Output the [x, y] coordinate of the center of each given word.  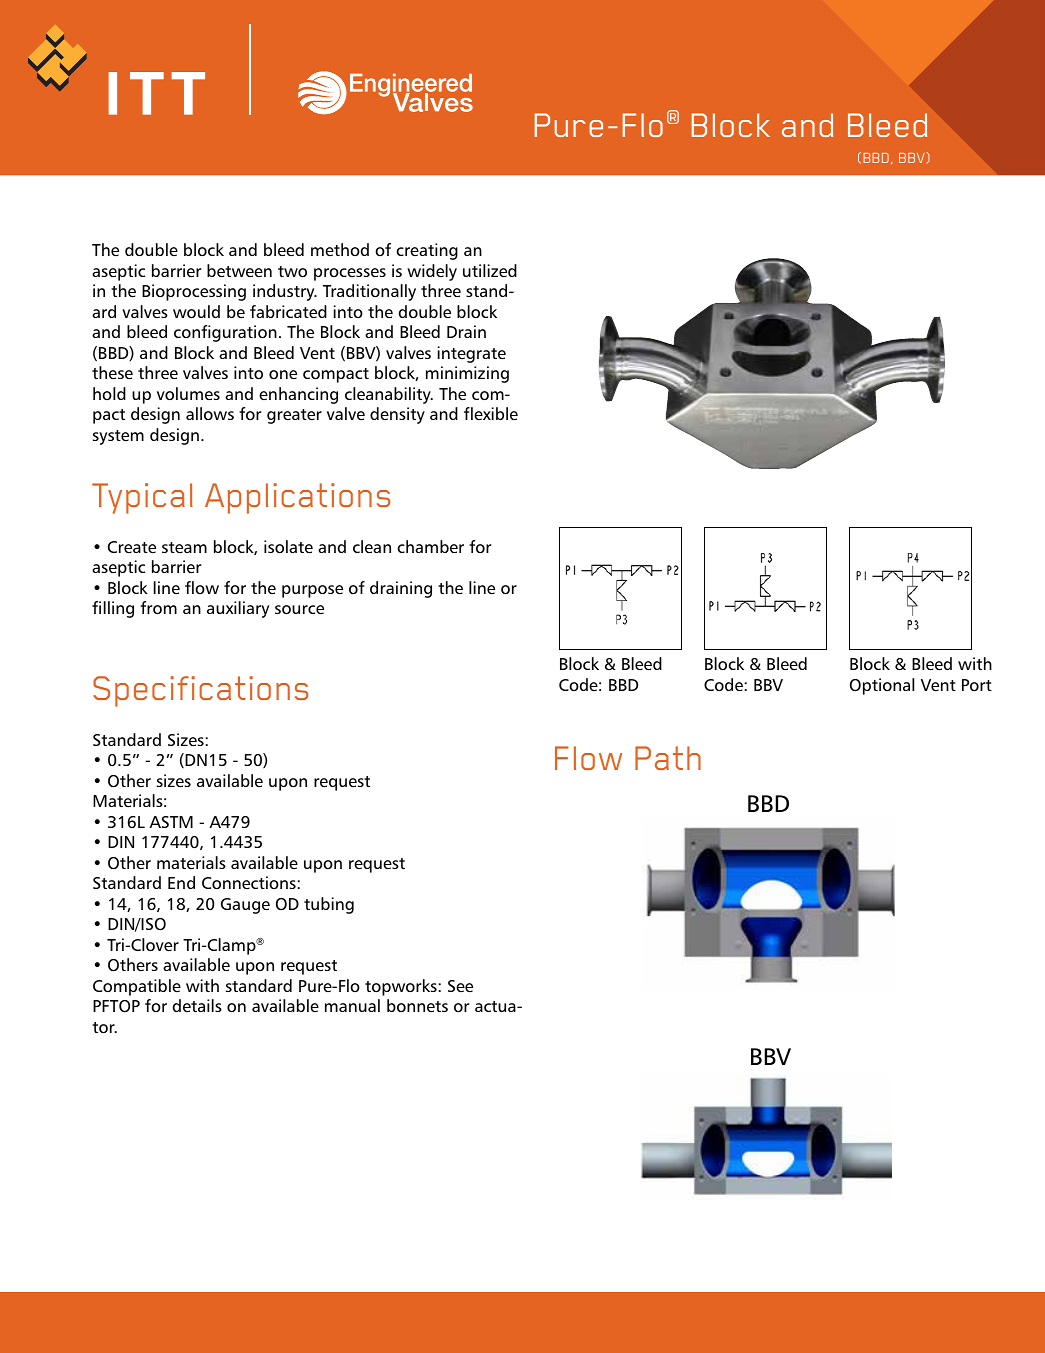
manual [352, 1005]
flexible [491, 413]
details [197, 1005]
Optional [882, 686]
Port [977, 685]
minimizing [467, 374]
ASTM [171, 822]
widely [432, 272]
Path [668, 758]
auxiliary [238, 609]
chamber [430, 546]
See [460, 986]
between [239, 270]
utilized [490, 270]
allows [210, 413]
